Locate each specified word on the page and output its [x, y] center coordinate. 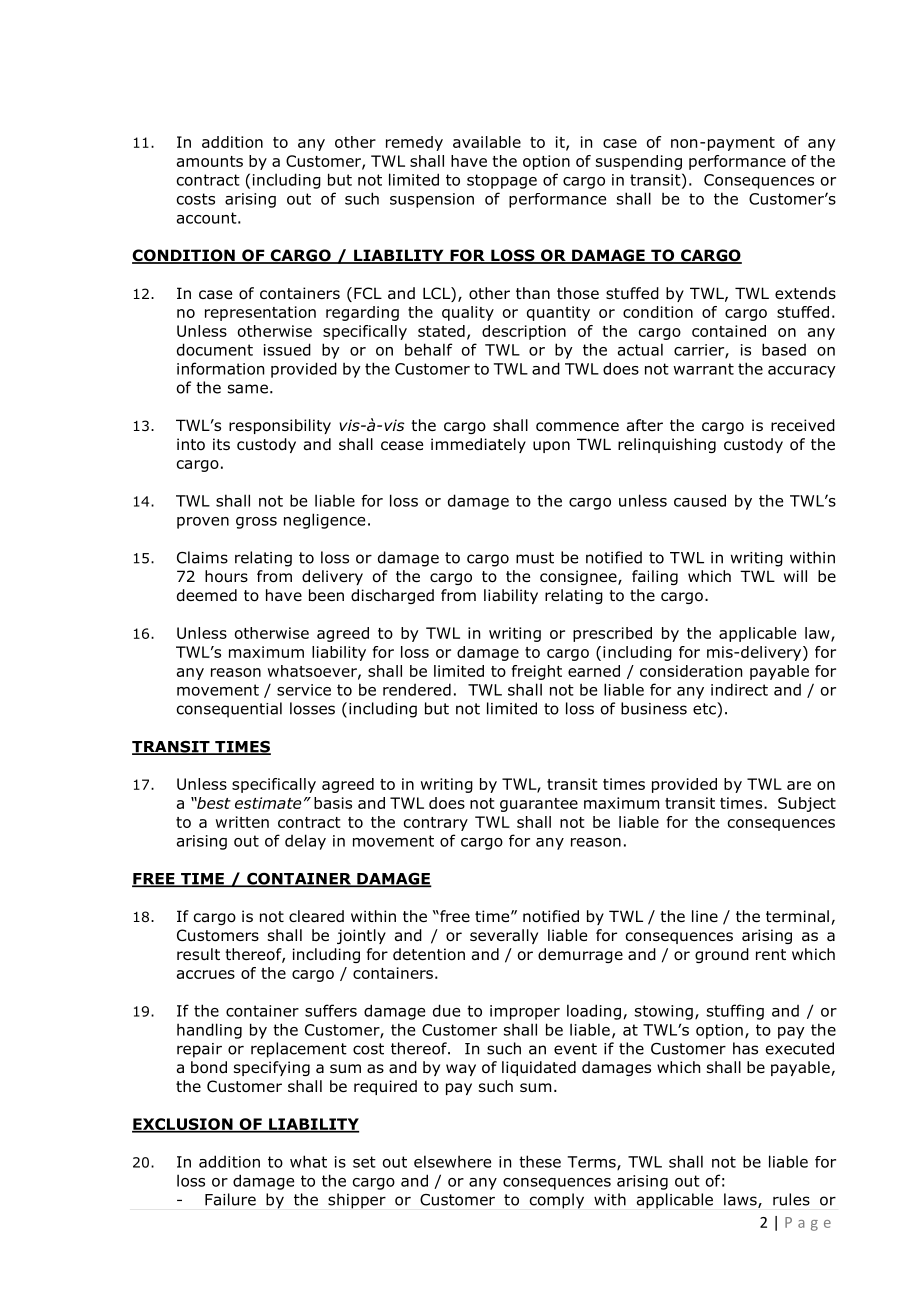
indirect [739, 689]
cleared [316, 916]
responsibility [280, 426]
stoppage [502, 181]
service [304, 690]
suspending [639, 162]
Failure [230, 1199]
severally [504, 936]
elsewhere [452, 1161]
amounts [210, 161]
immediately [478, 445]
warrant [703, 369]
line [705, 916]
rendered [417, 689]
